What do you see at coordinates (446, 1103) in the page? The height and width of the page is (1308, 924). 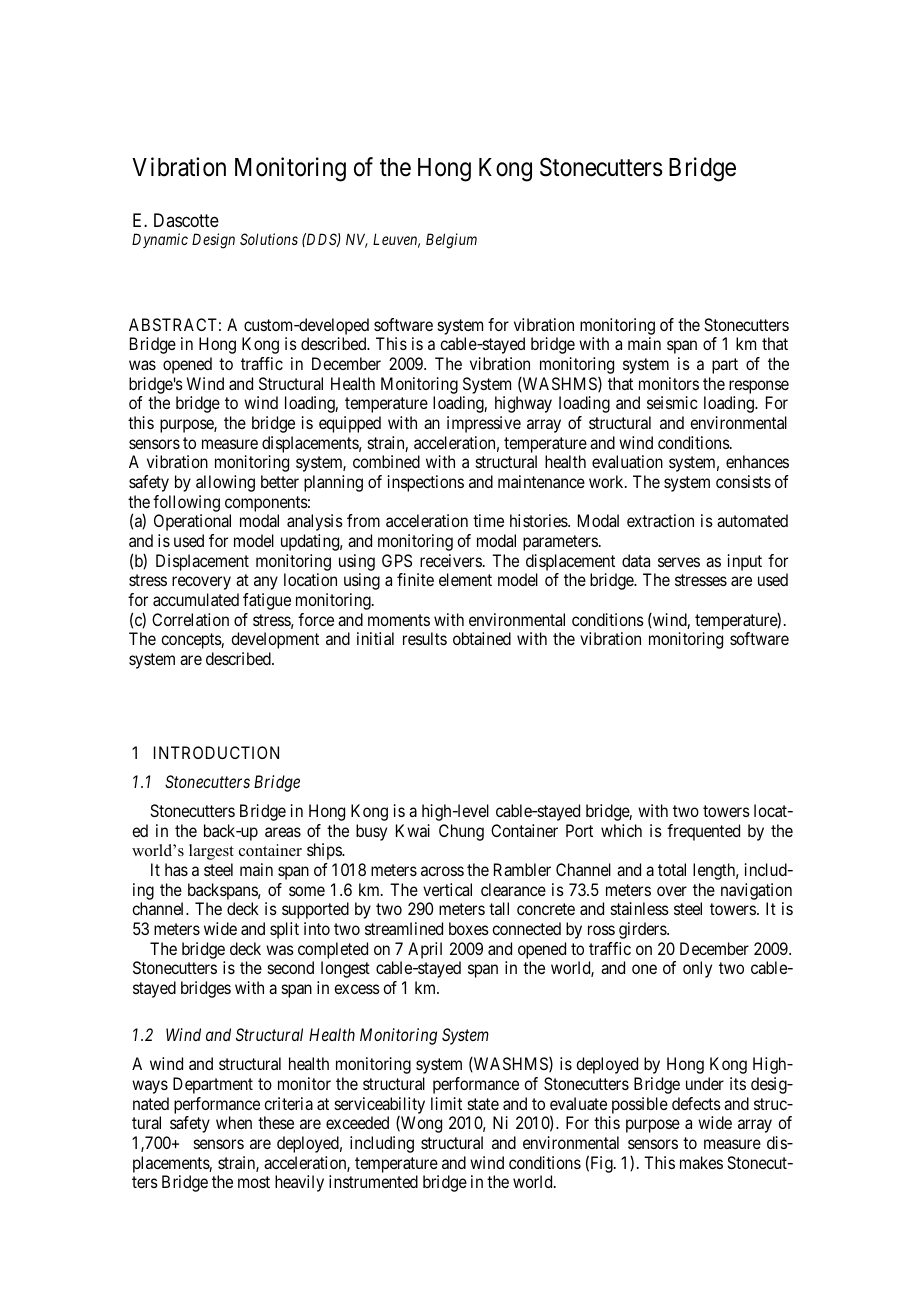 I see `limit` at bounding box center [446, 1103].
